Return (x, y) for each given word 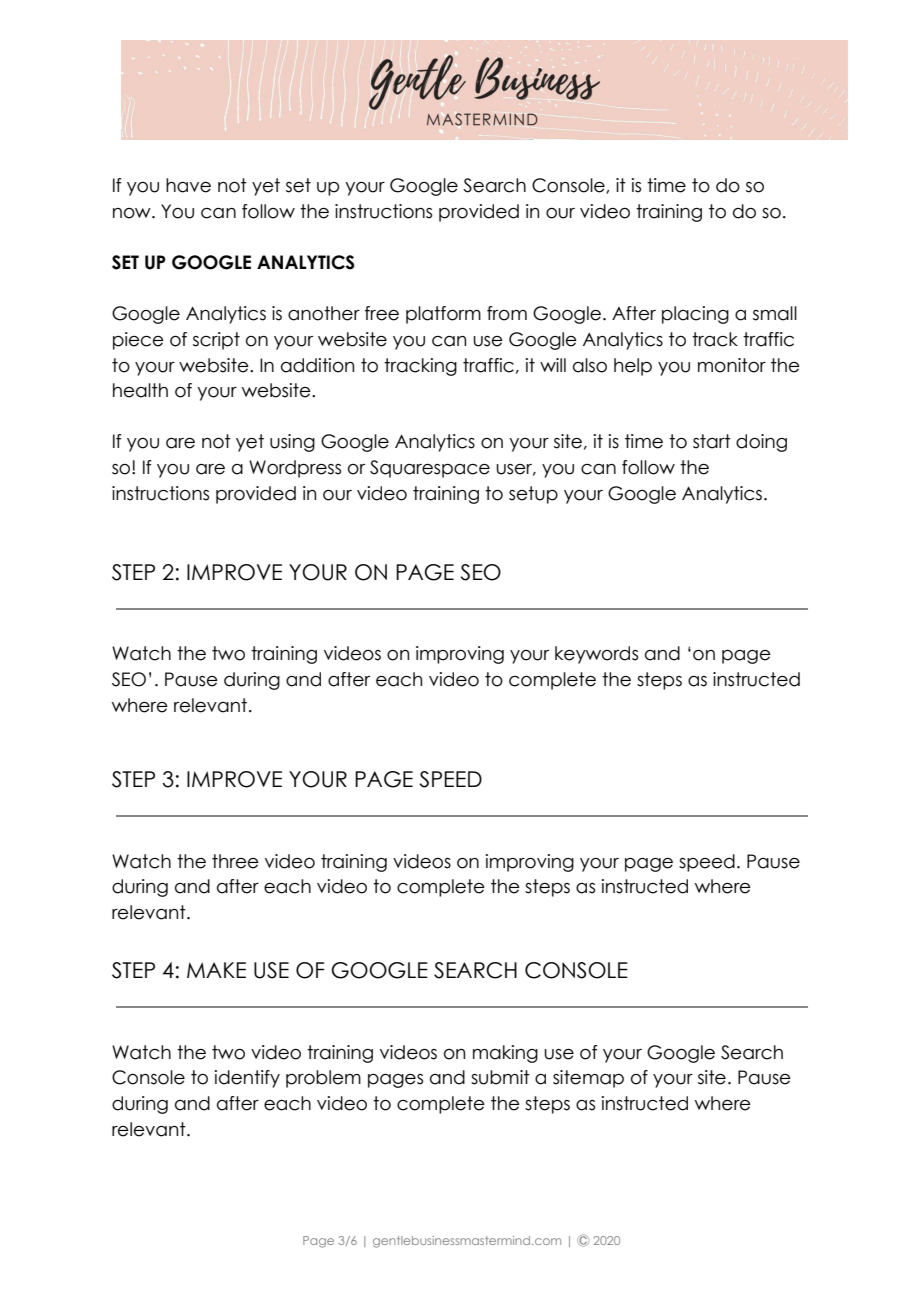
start (712, 441)
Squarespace (430, 469)
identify (247, 1079)
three (235, 861)
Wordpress (295, 469)
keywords (596, 655)
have (188, 185)
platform (443, 315)
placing (695, 315)
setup (533, 495)
